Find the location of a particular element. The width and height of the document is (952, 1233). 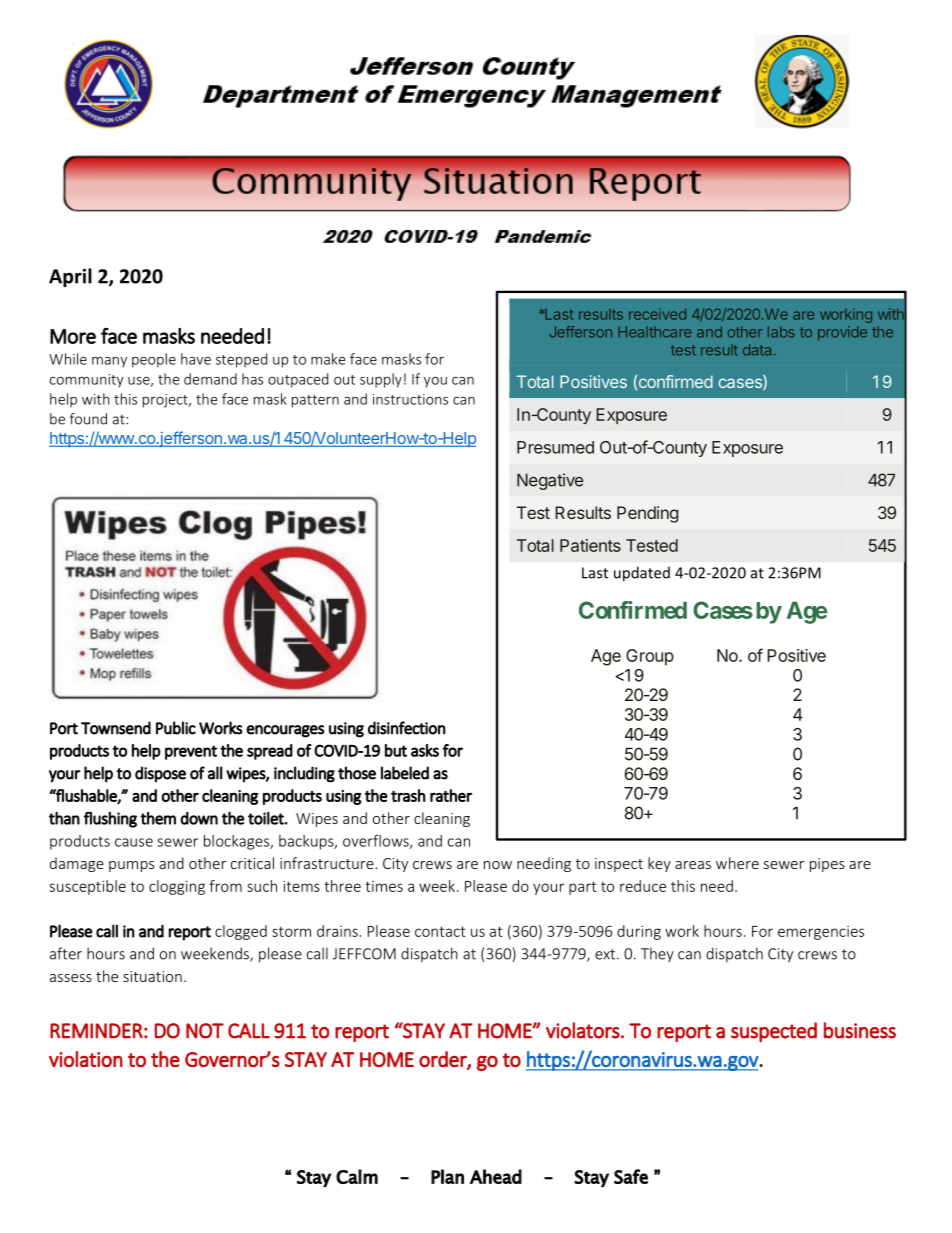

violation is located at coordinates (86, 1059).
